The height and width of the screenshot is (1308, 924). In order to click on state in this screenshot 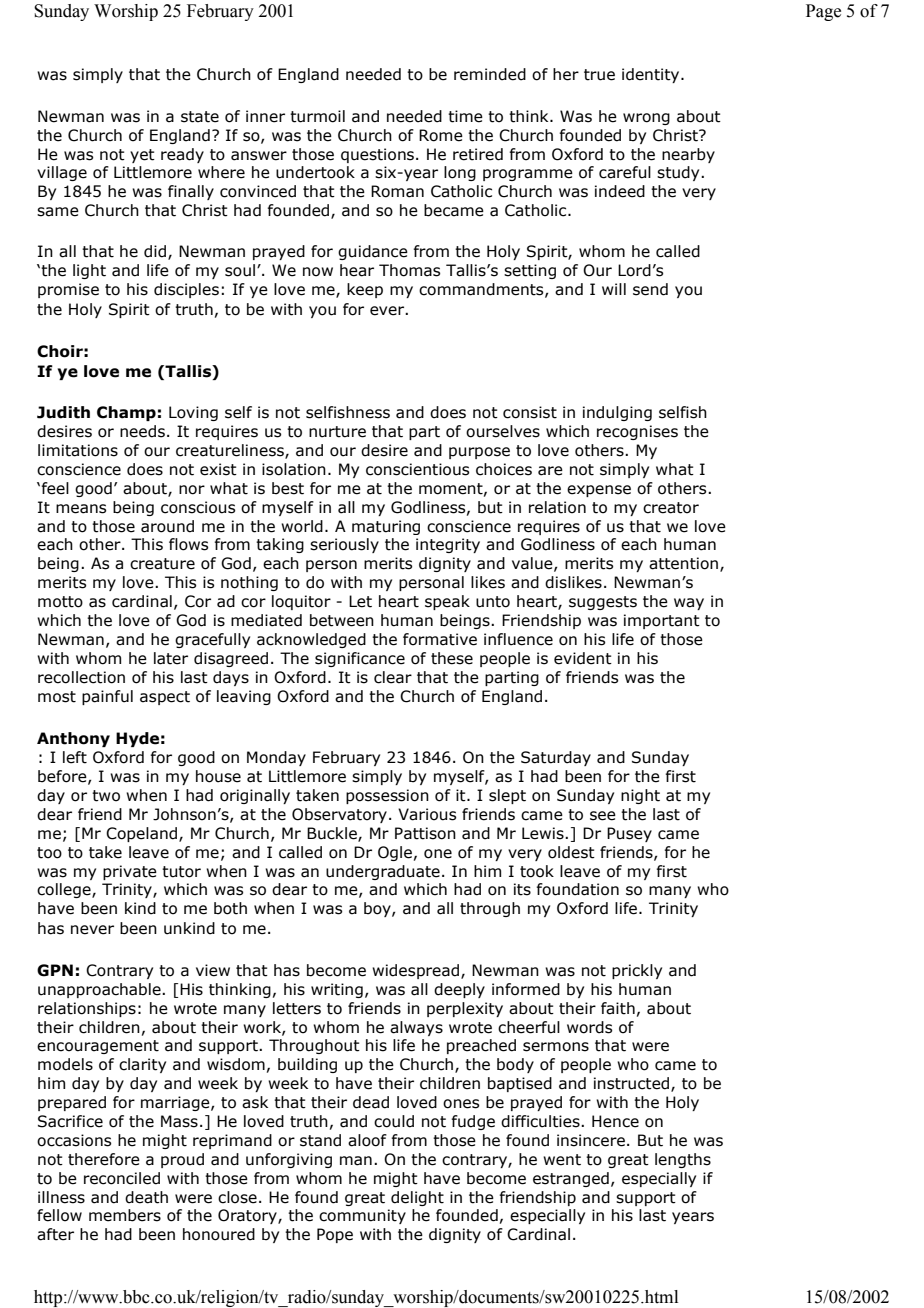, I will do `click(200, 117)`.
